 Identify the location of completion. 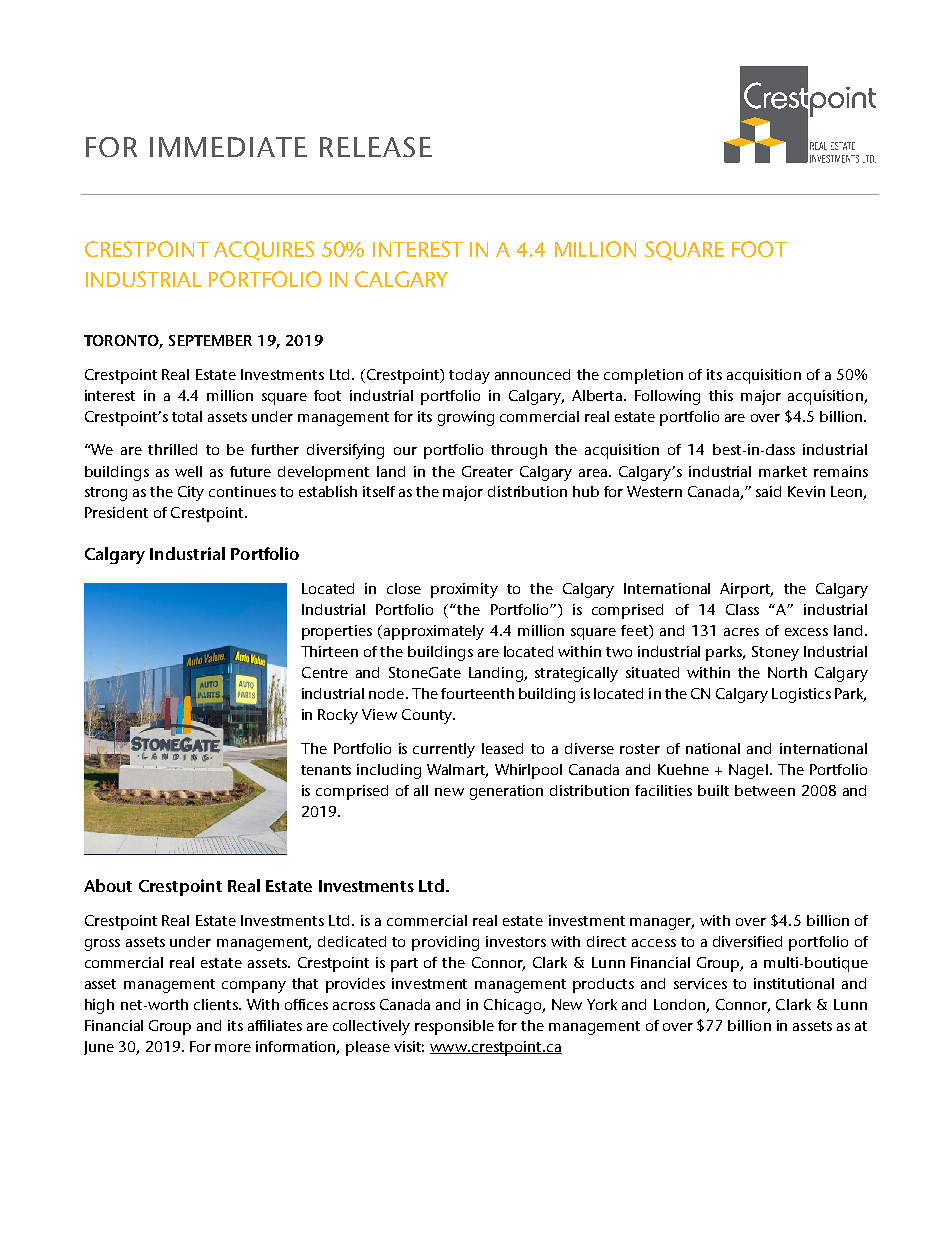
(643, 376).
